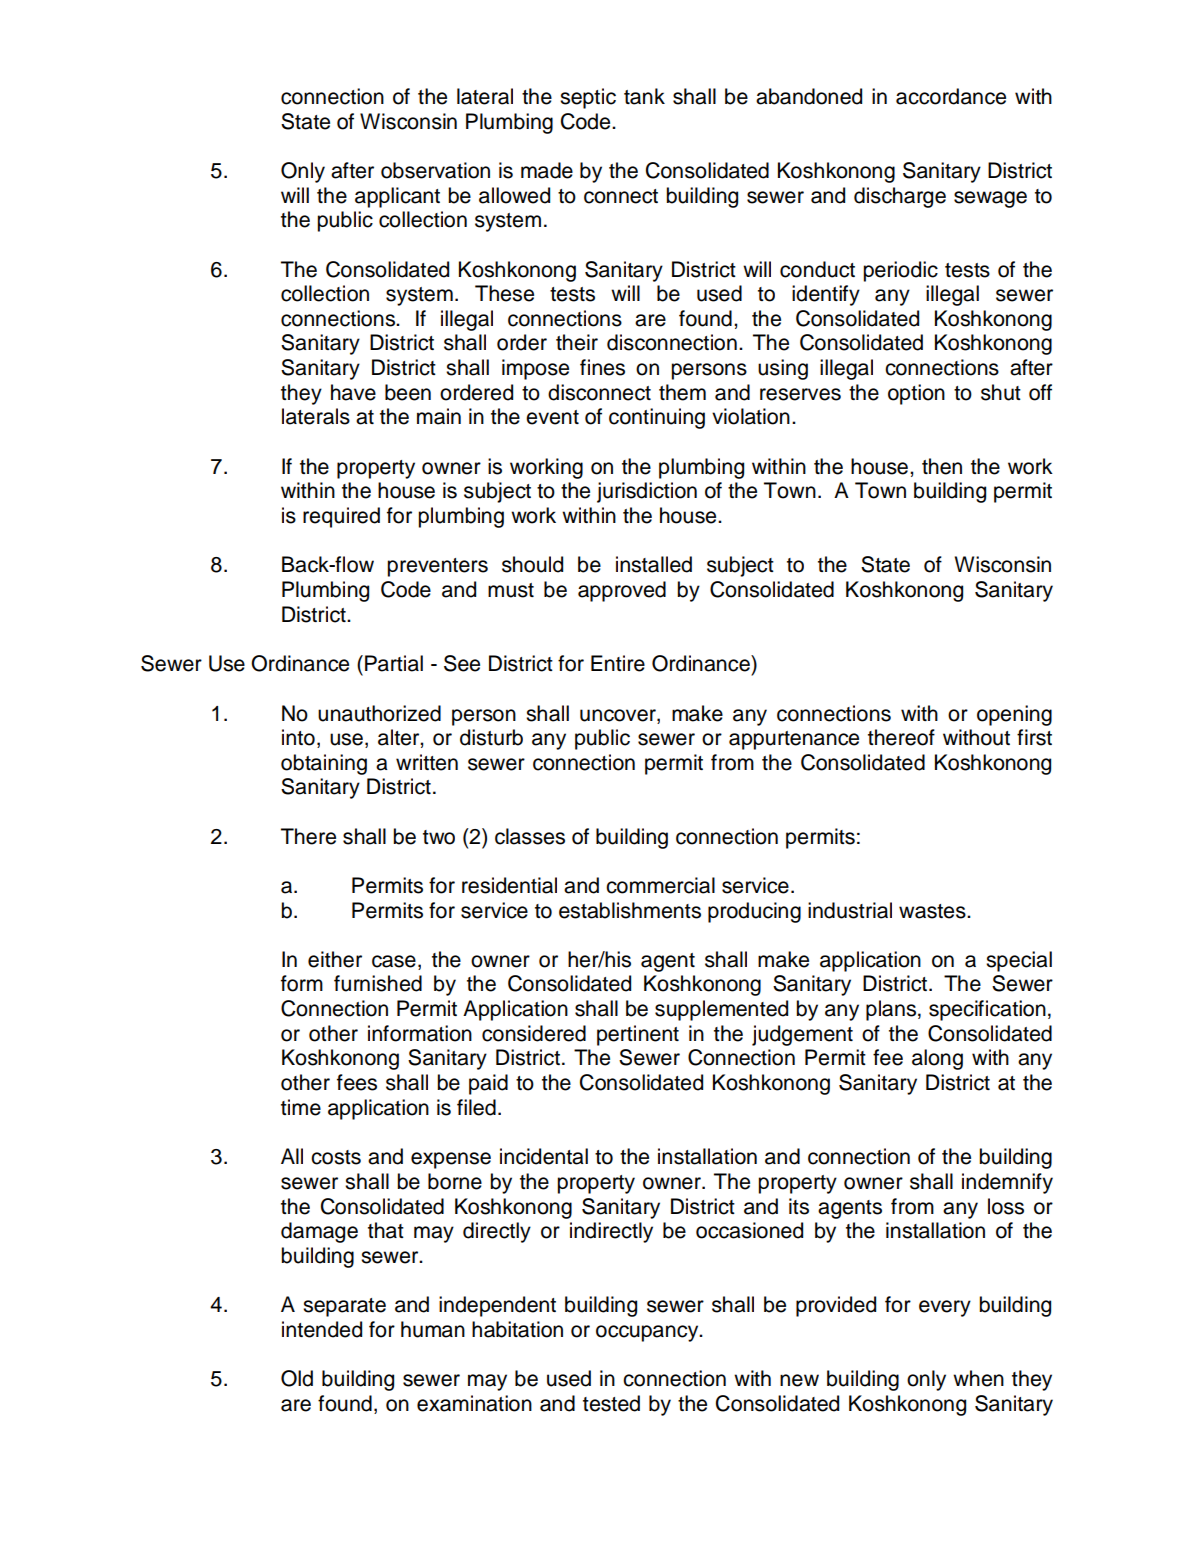 This screenshot has width=1193, height=1544. What do you see at coordinates (435, 170) in the screenshot?
I see `observation` at bounding box center [435, 170].
